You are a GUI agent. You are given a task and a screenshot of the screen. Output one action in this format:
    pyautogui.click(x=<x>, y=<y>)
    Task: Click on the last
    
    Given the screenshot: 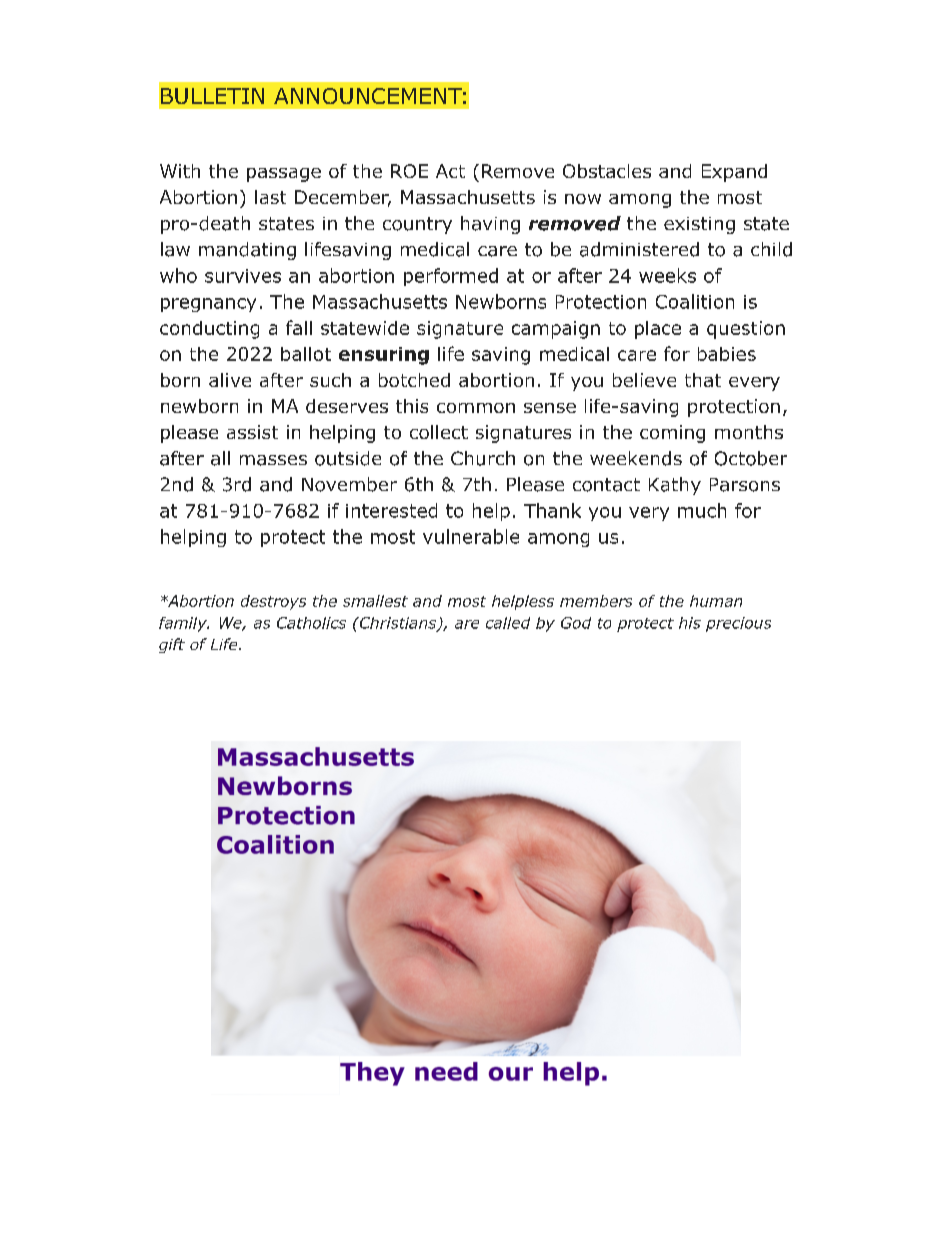 What is the action you would take?
    pyautogui.click(x=270, y=197)
